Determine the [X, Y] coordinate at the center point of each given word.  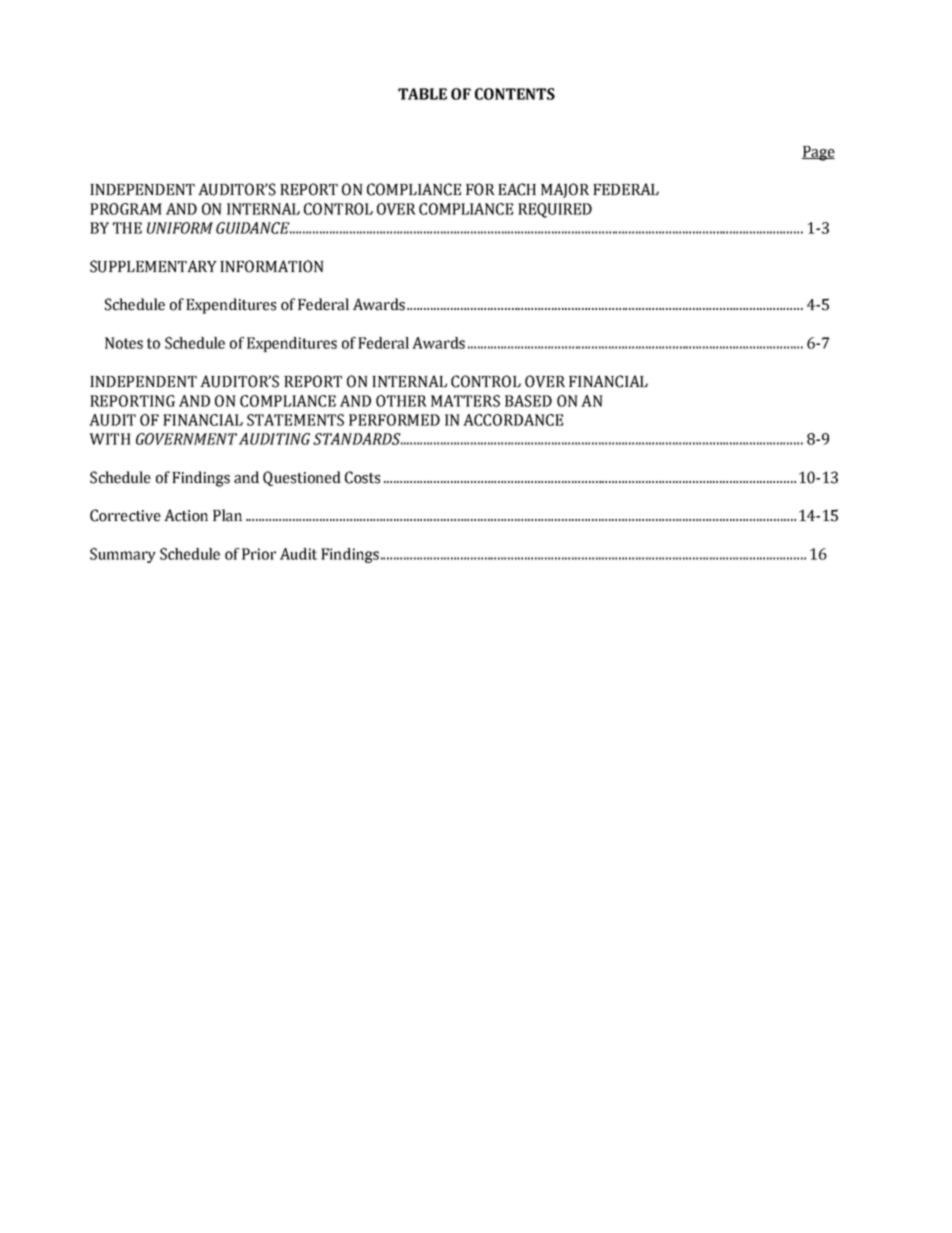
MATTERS [465, 401]
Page [818, 153]
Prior [259, 554]
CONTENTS [515, 94]
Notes [124, 343]
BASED [528, 401]
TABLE [422, 94]
